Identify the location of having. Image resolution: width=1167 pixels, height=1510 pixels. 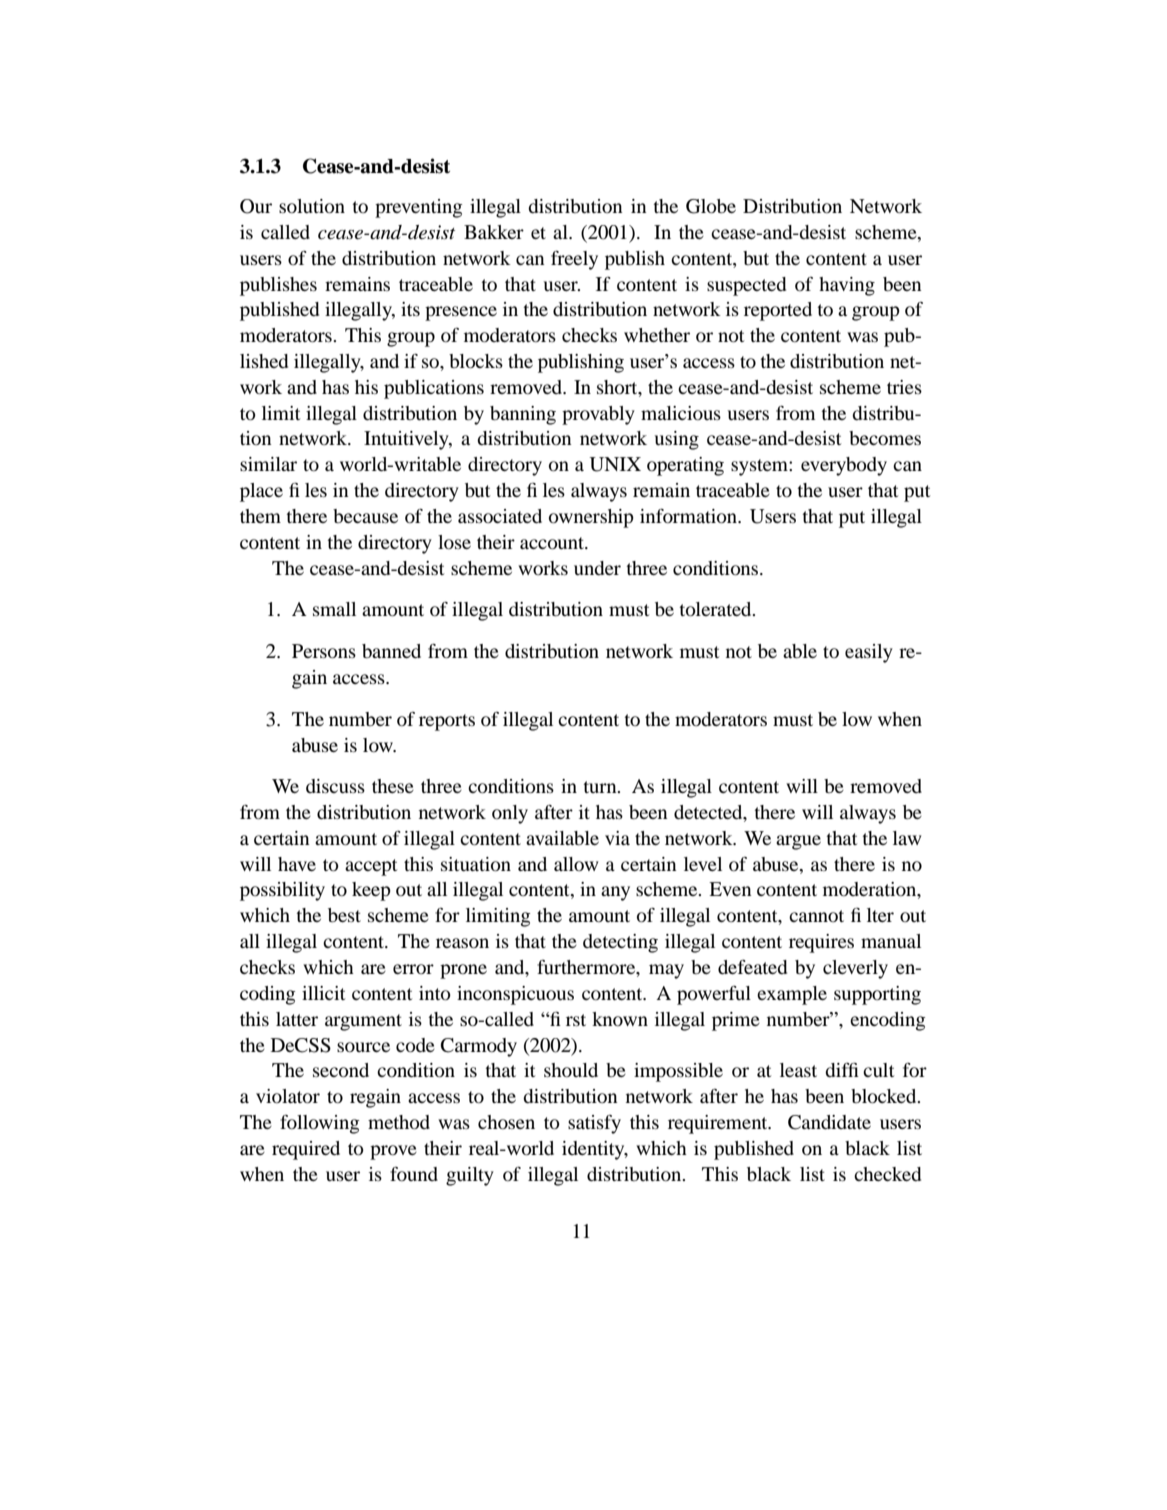
(847, 286).
